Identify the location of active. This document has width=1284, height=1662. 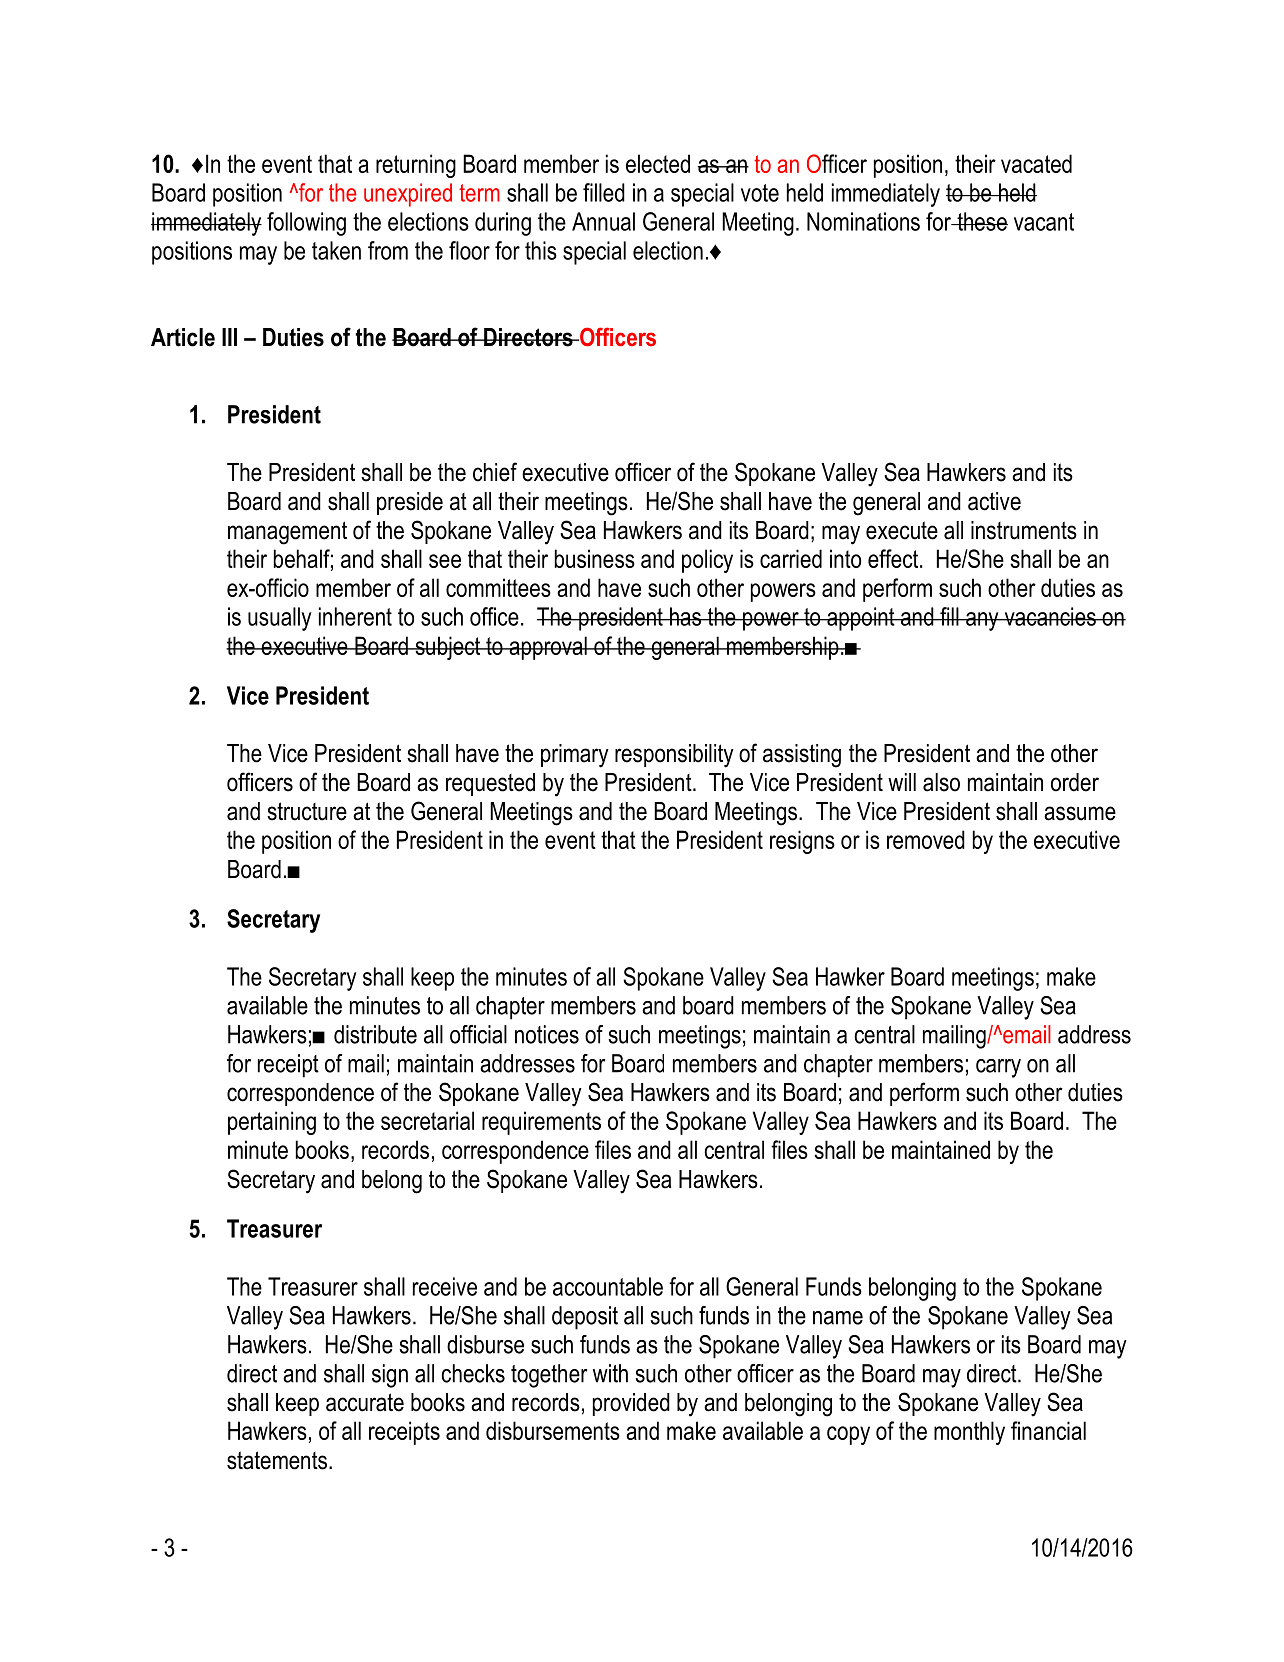
(994, 501).
